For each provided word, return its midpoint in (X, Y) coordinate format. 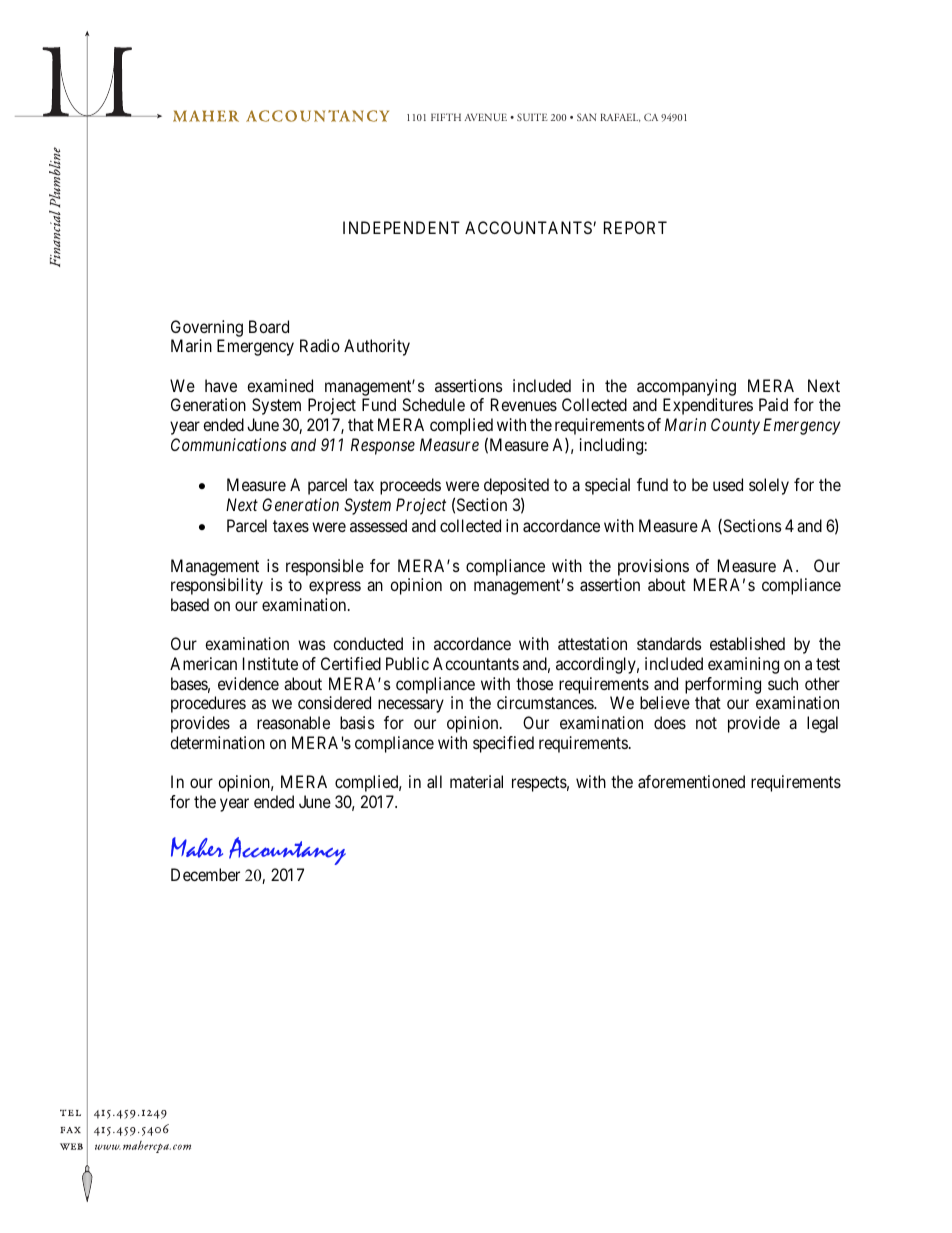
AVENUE (485, 117)
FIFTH (446, 117)
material (476, 781)
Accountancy (287, 851)
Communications (229, 444)
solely (769, 486)
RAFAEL (620, 117)
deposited (516, 488)
